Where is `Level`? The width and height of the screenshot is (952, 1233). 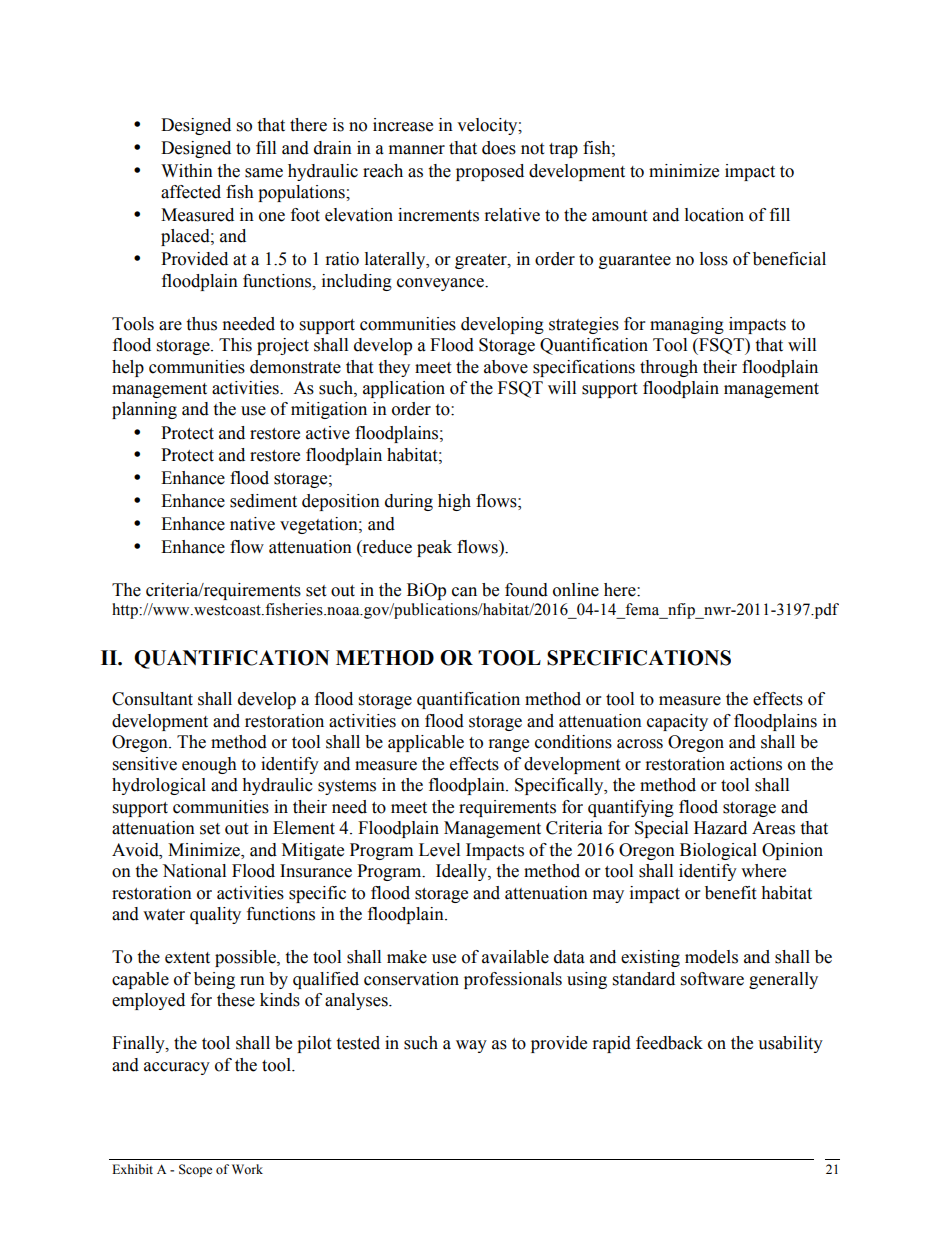
Level is located at coordinates (439, 850).
